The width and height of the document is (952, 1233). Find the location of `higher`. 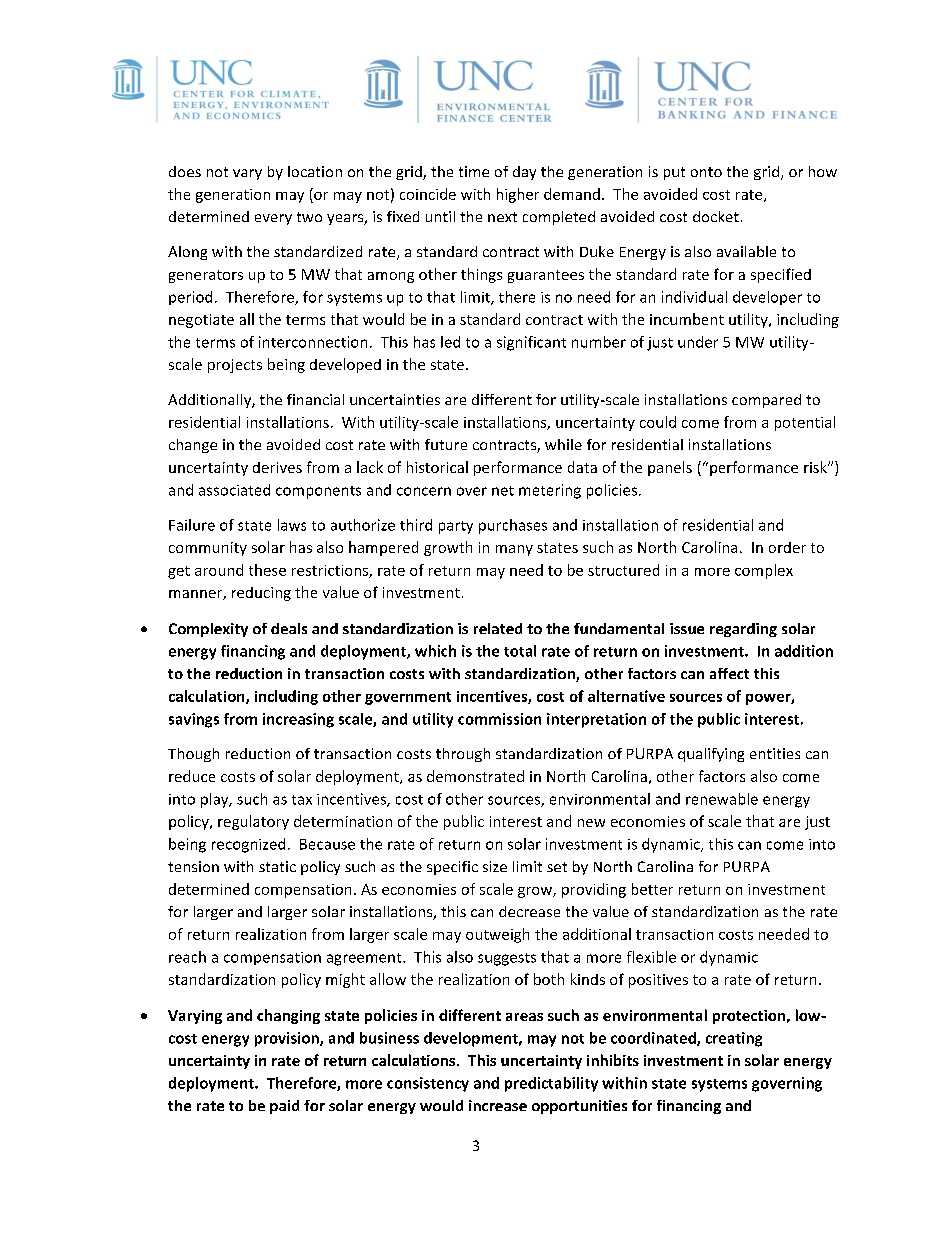

higher is located at coordinates (518, 195).
